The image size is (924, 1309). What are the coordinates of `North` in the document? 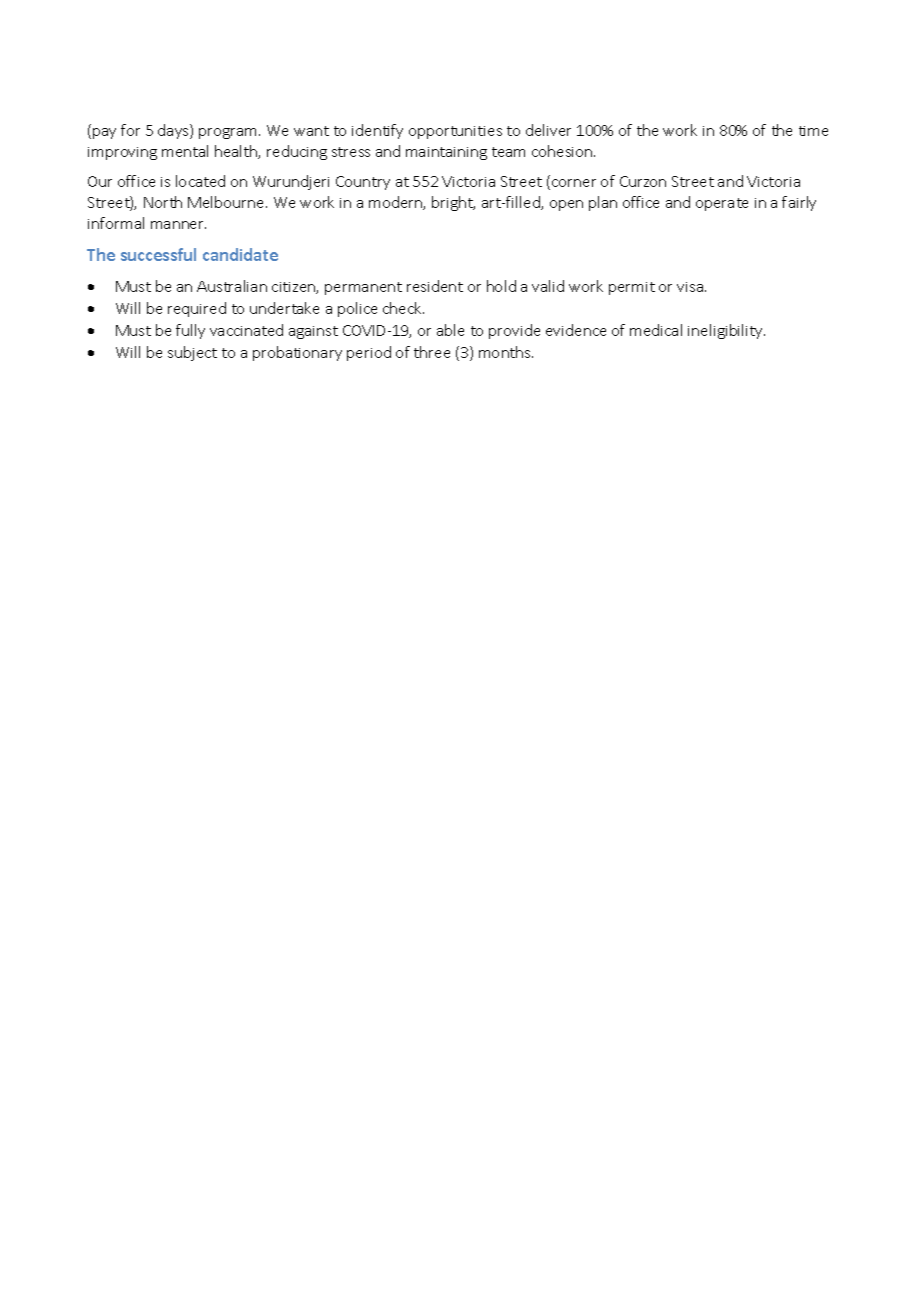 It's located at (163, 202).
